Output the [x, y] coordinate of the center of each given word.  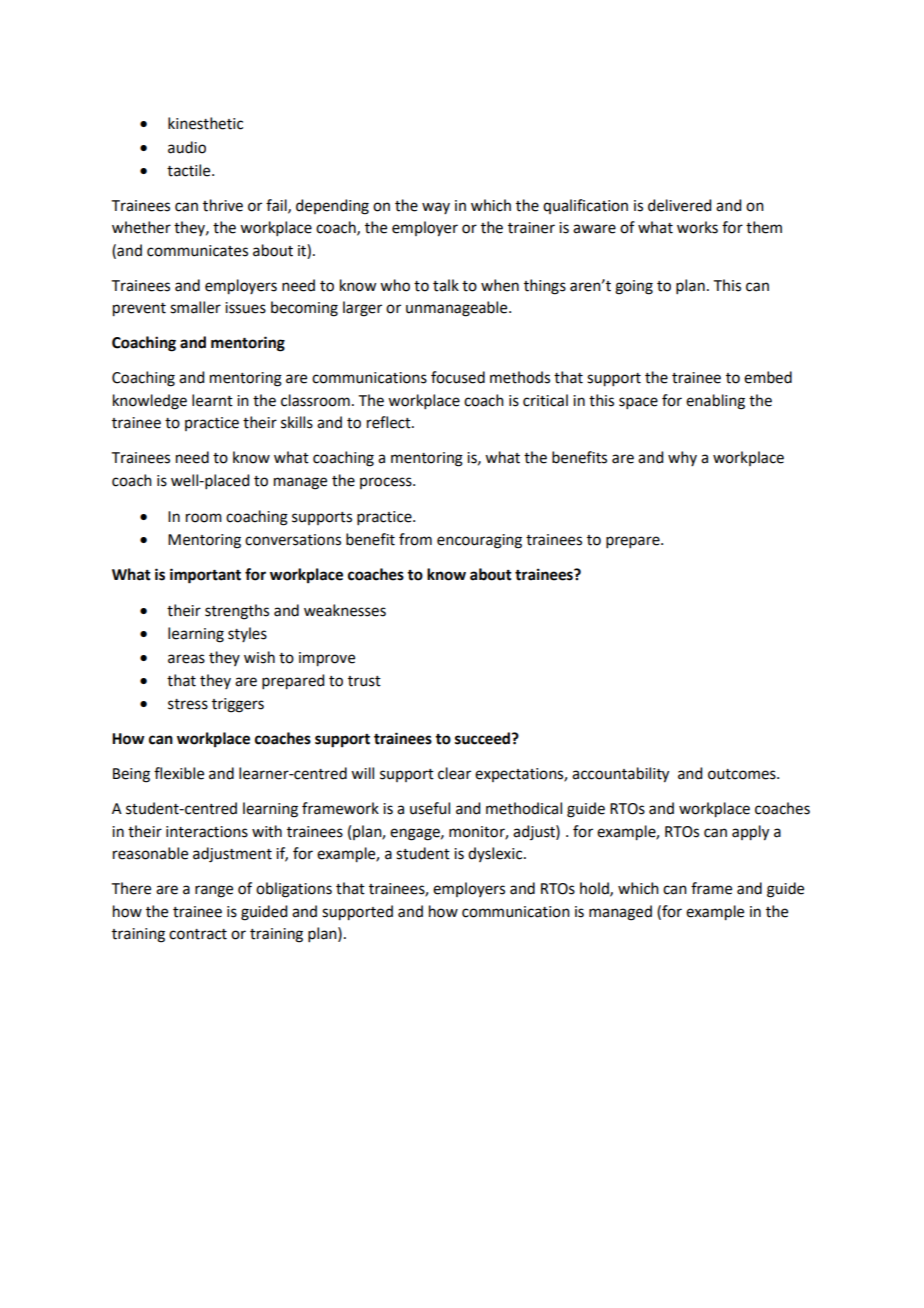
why [682, 458]
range [214, 891]
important [205, 576]
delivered [679, 205]
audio [187, 147]
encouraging [479, 541]
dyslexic [496, 854]
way [436, 208]
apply [750, 833]
